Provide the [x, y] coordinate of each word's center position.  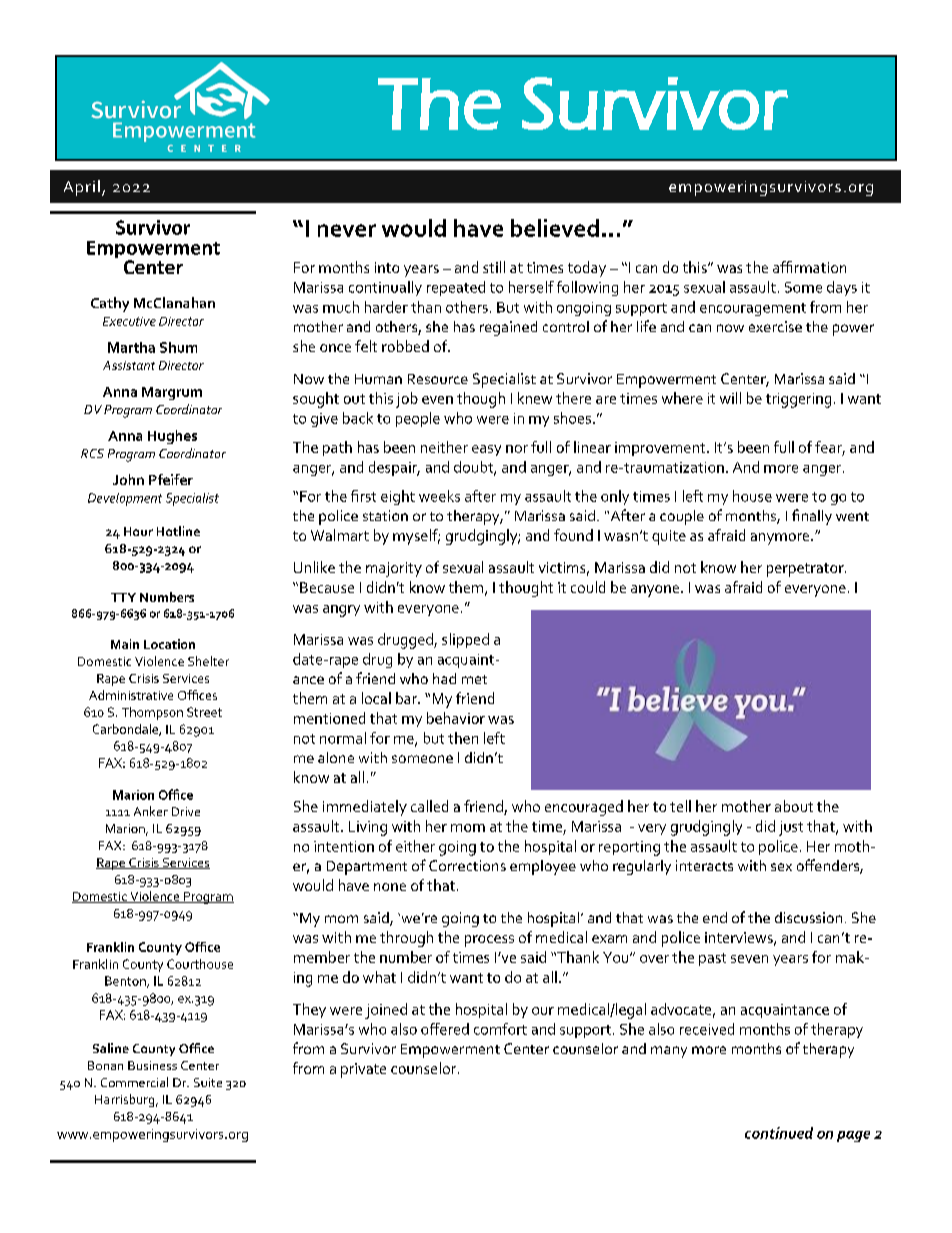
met [474, 679]
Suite [208, 1082]
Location [169, 644]
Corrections [467, 865]
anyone [656, 591]
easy [486, 450]
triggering [798, 400]
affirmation [809, 267]
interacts [704, 865]
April [82, 188]
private [363, 1070]
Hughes [172, 437]
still [494, 267]
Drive [186, 811]
